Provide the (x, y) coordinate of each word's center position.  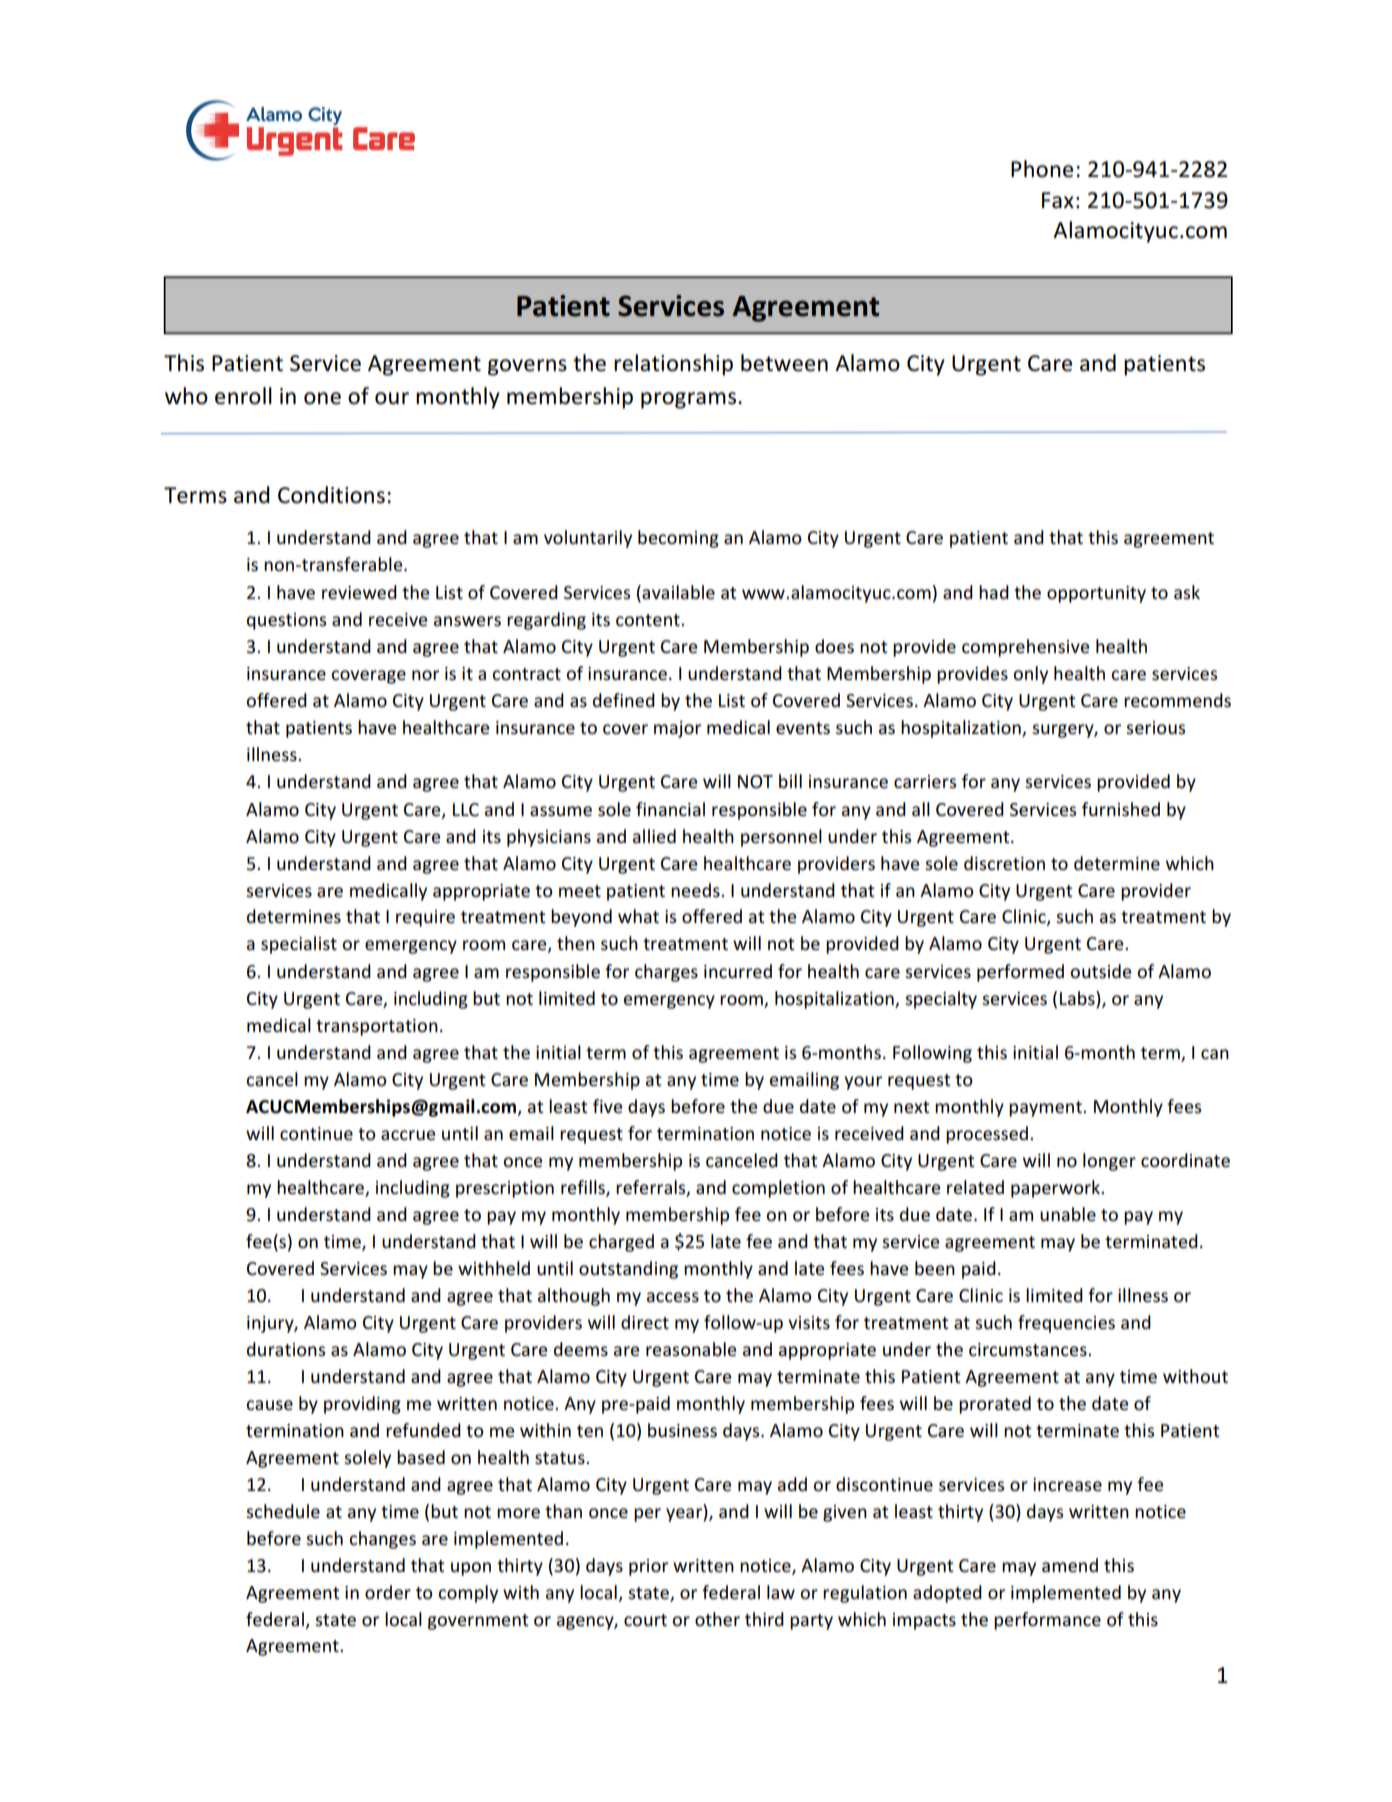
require (425, 918)
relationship (673, 365)
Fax (1058, 200)
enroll (243, 396)
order (388, 1592)
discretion (1004, 863)
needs (696, 890)
